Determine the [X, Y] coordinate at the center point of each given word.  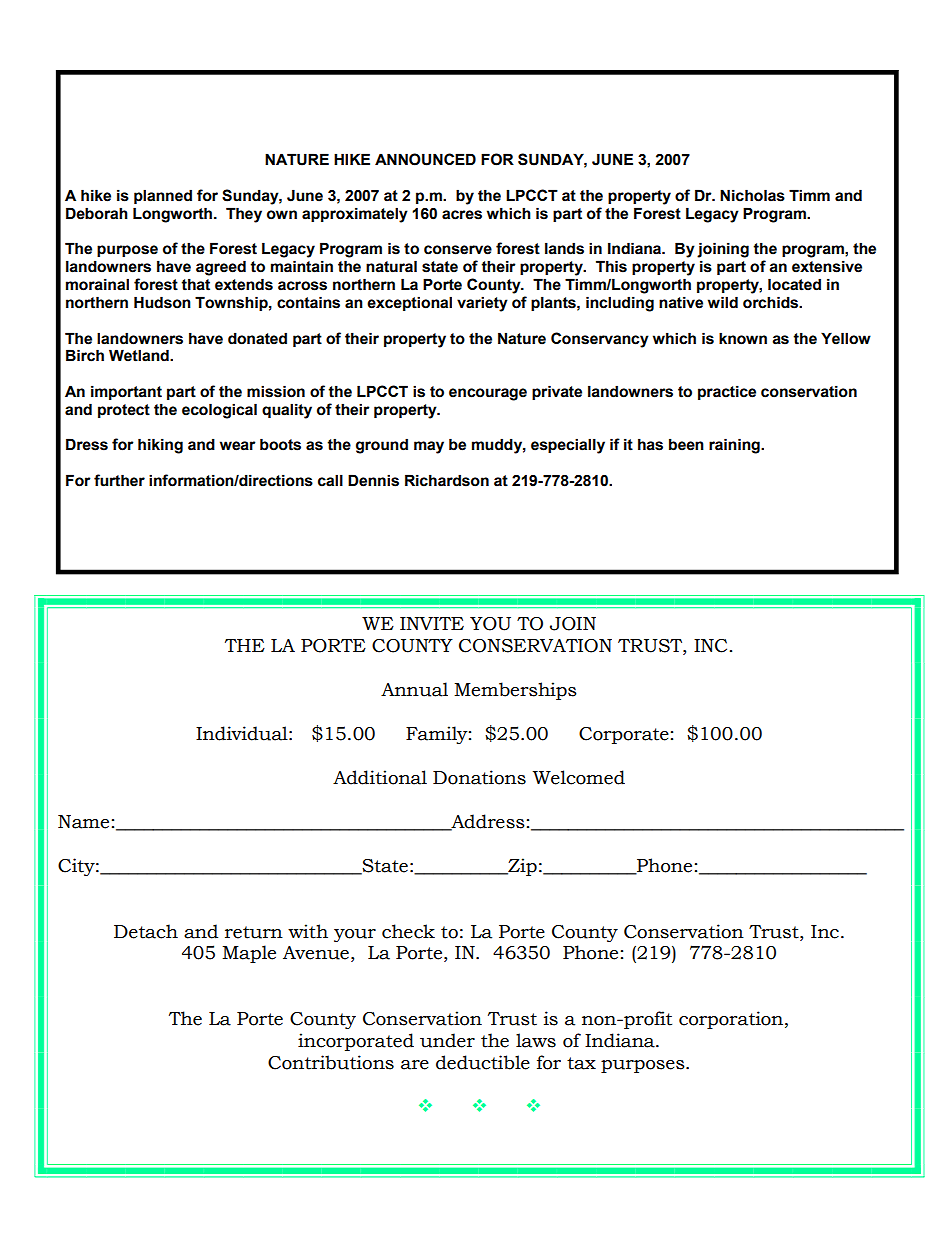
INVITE [432, 623]
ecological [219, 411]
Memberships [515, 691]
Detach [146, 931]
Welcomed [579, 777]
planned [163, 196]
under [447, 1040]
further [119, 480]
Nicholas [752, 195]
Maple [249, 954]
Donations [479, 777]
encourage [488, 394]
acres [462, 215]
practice [727, 392]
